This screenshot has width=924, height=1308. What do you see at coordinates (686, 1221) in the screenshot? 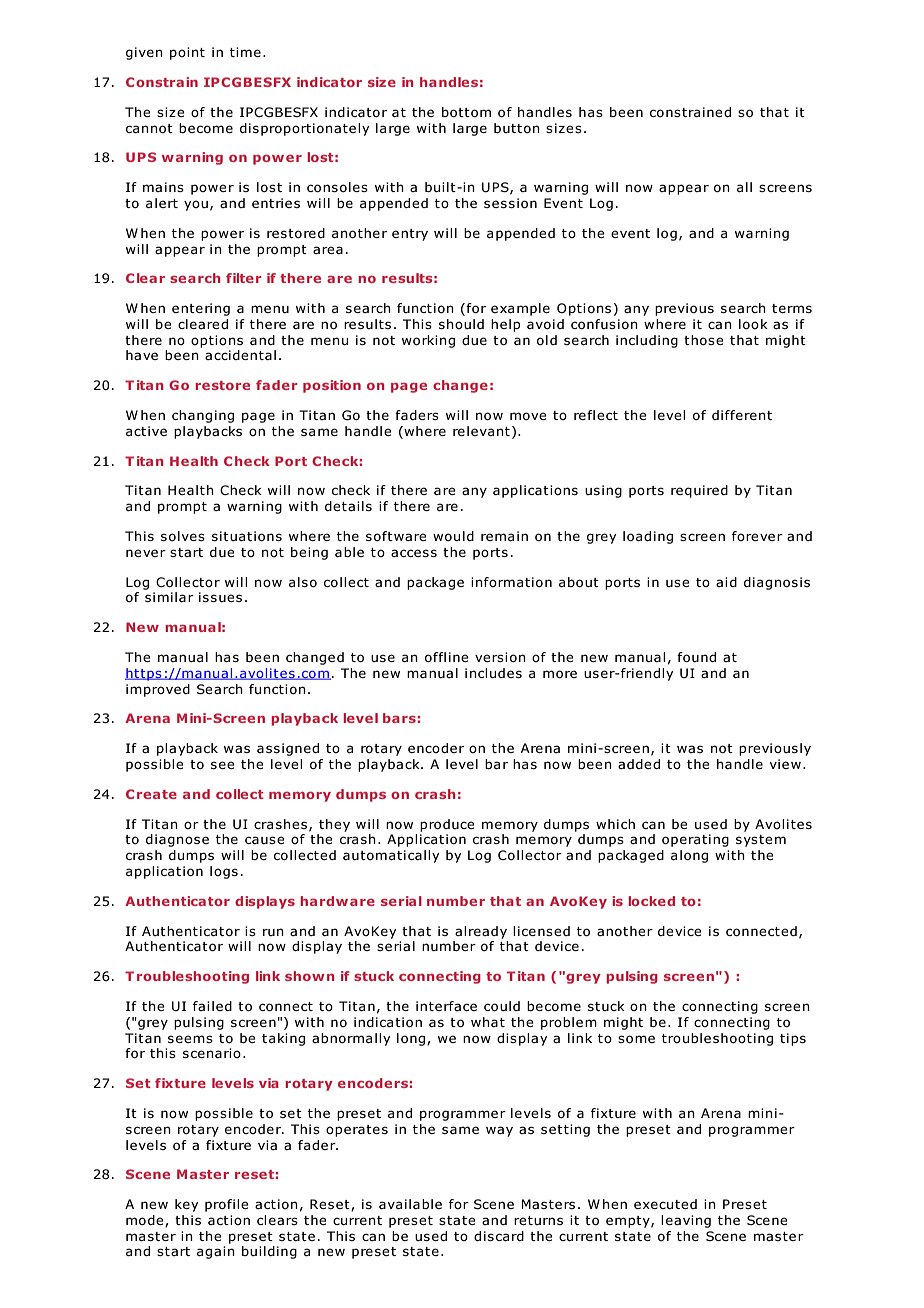
I see `leaving` at bounding box center [686, 1221].
